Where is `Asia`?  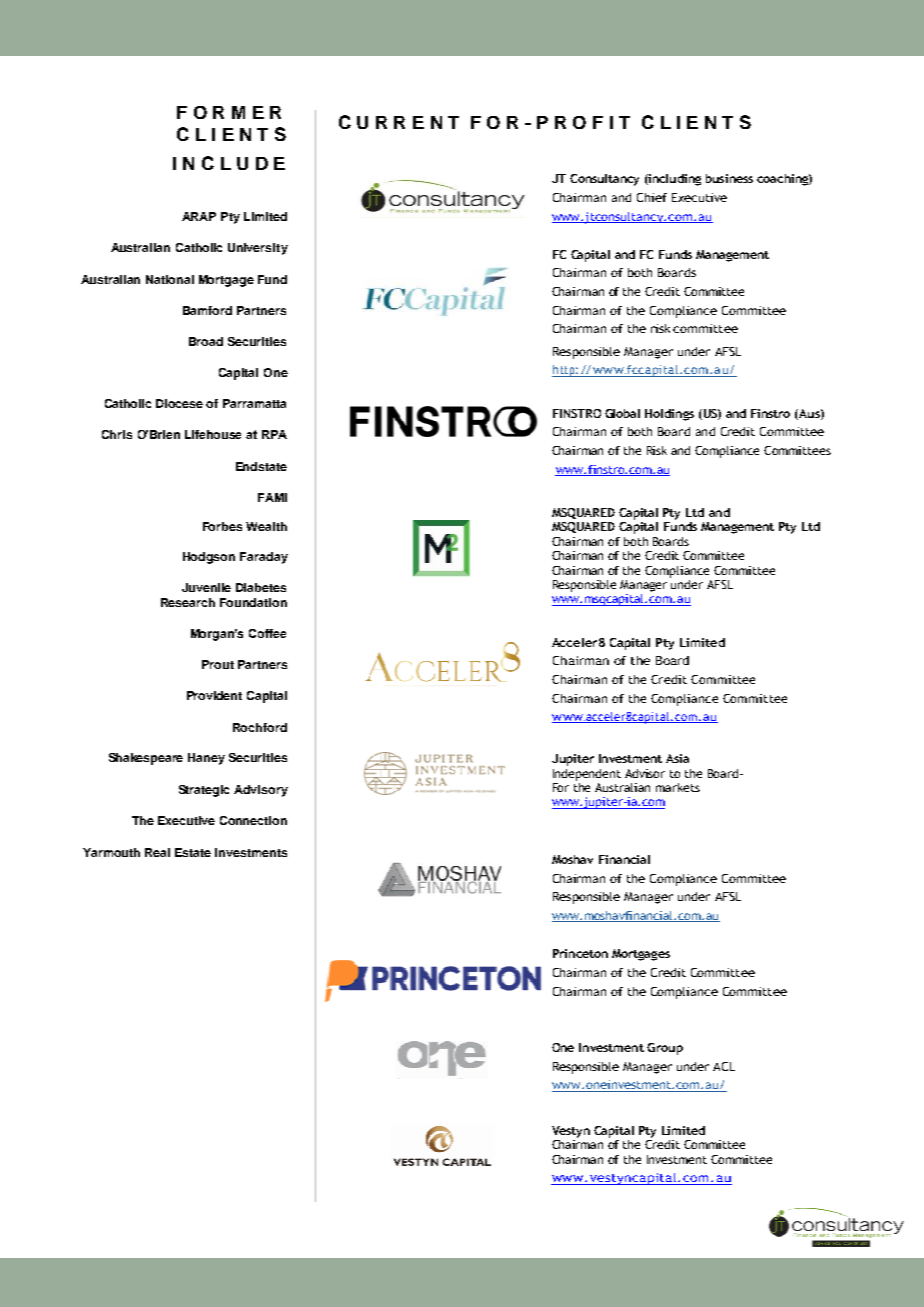
Asia is located at coordinates (677, 758).
